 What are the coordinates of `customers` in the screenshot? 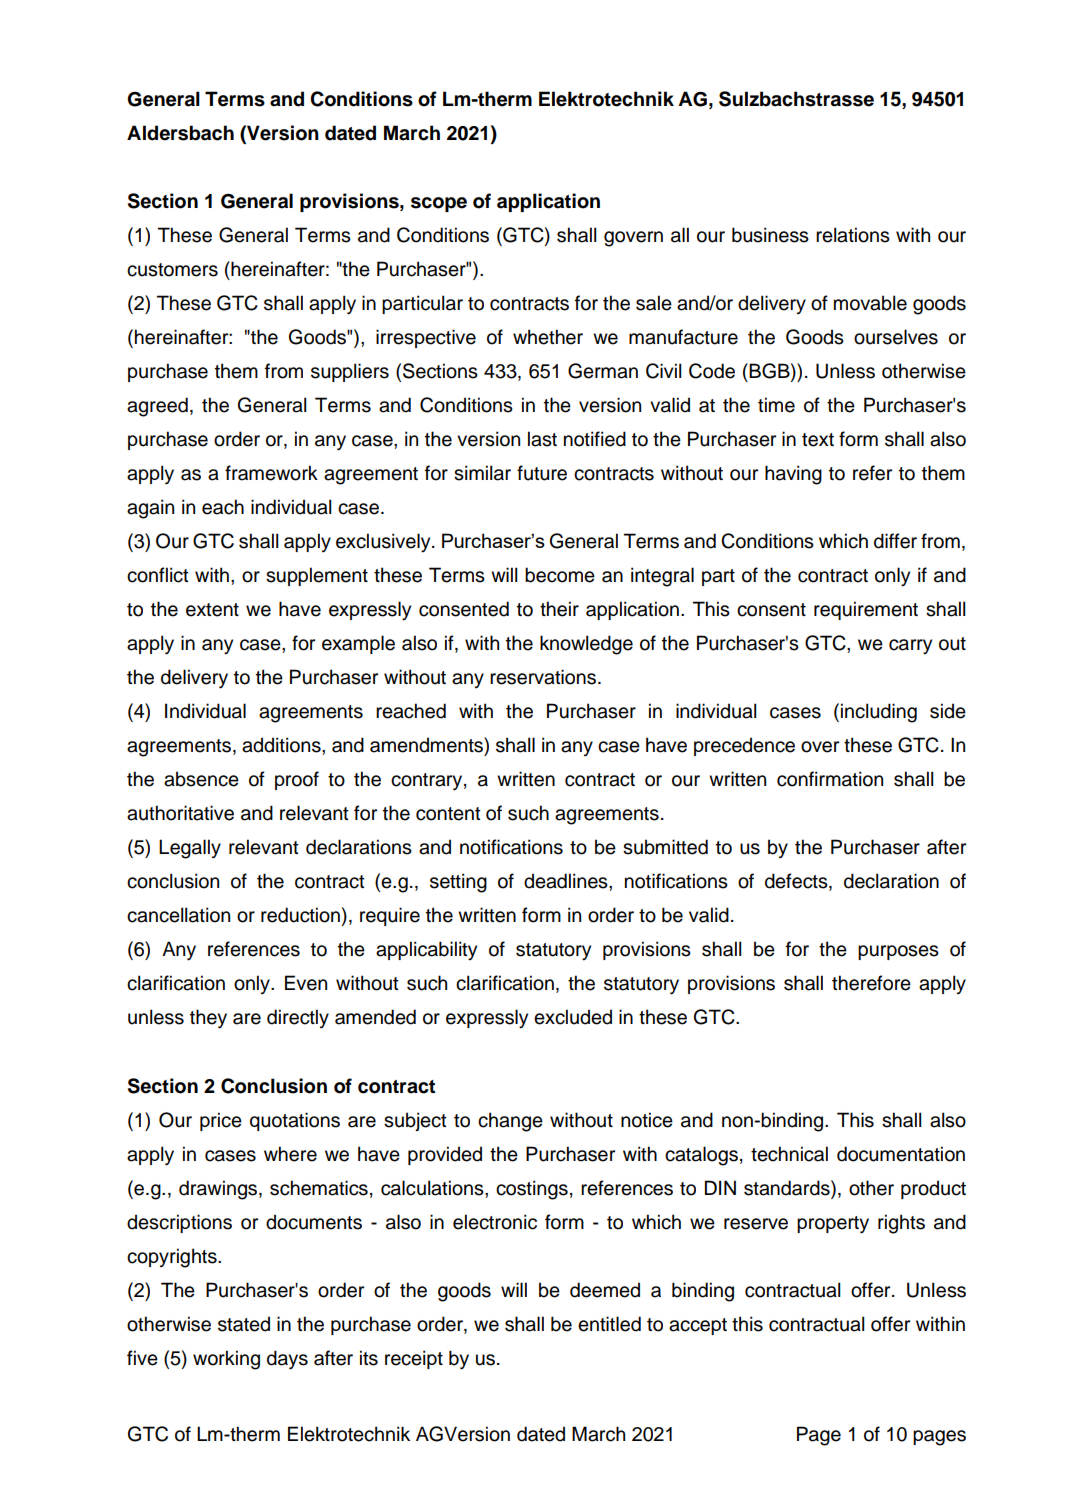 It's located at (172, 270).
